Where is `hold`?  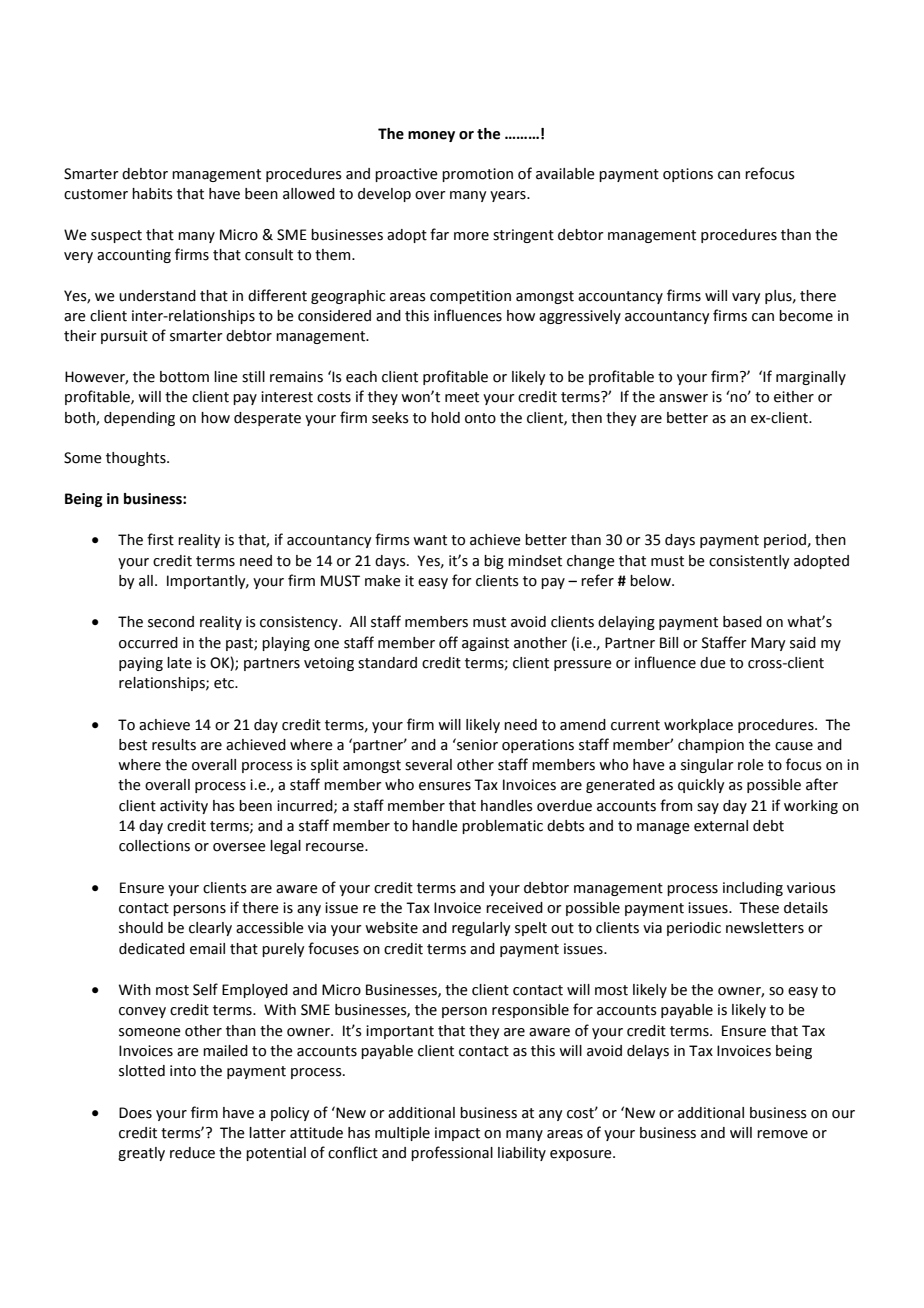 hold is located at coordinates (445, 418).
